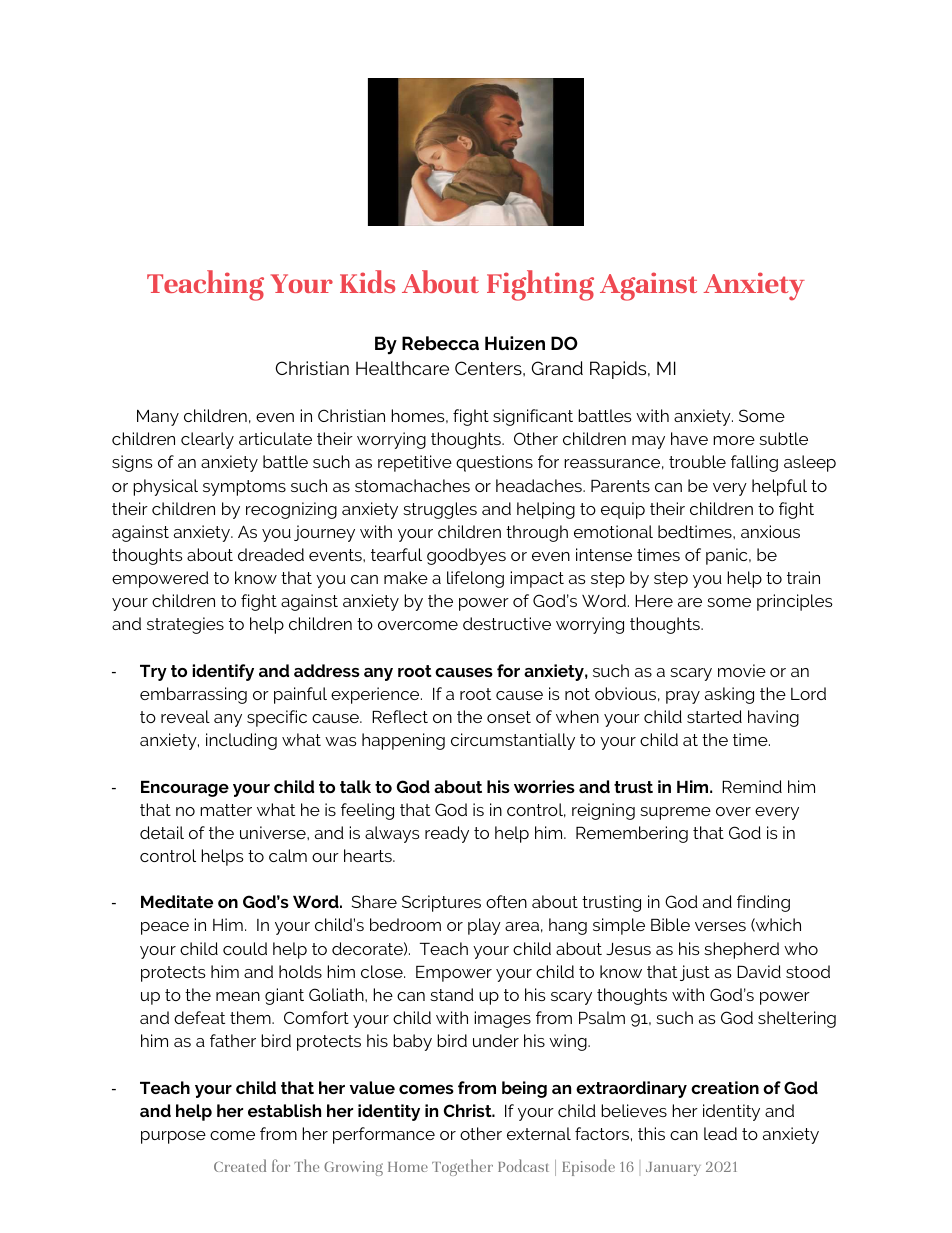 The image size is (952, 1233). Describe the element at coordinates (462, 1167) in the screenshot. I see `Together` at that location.
